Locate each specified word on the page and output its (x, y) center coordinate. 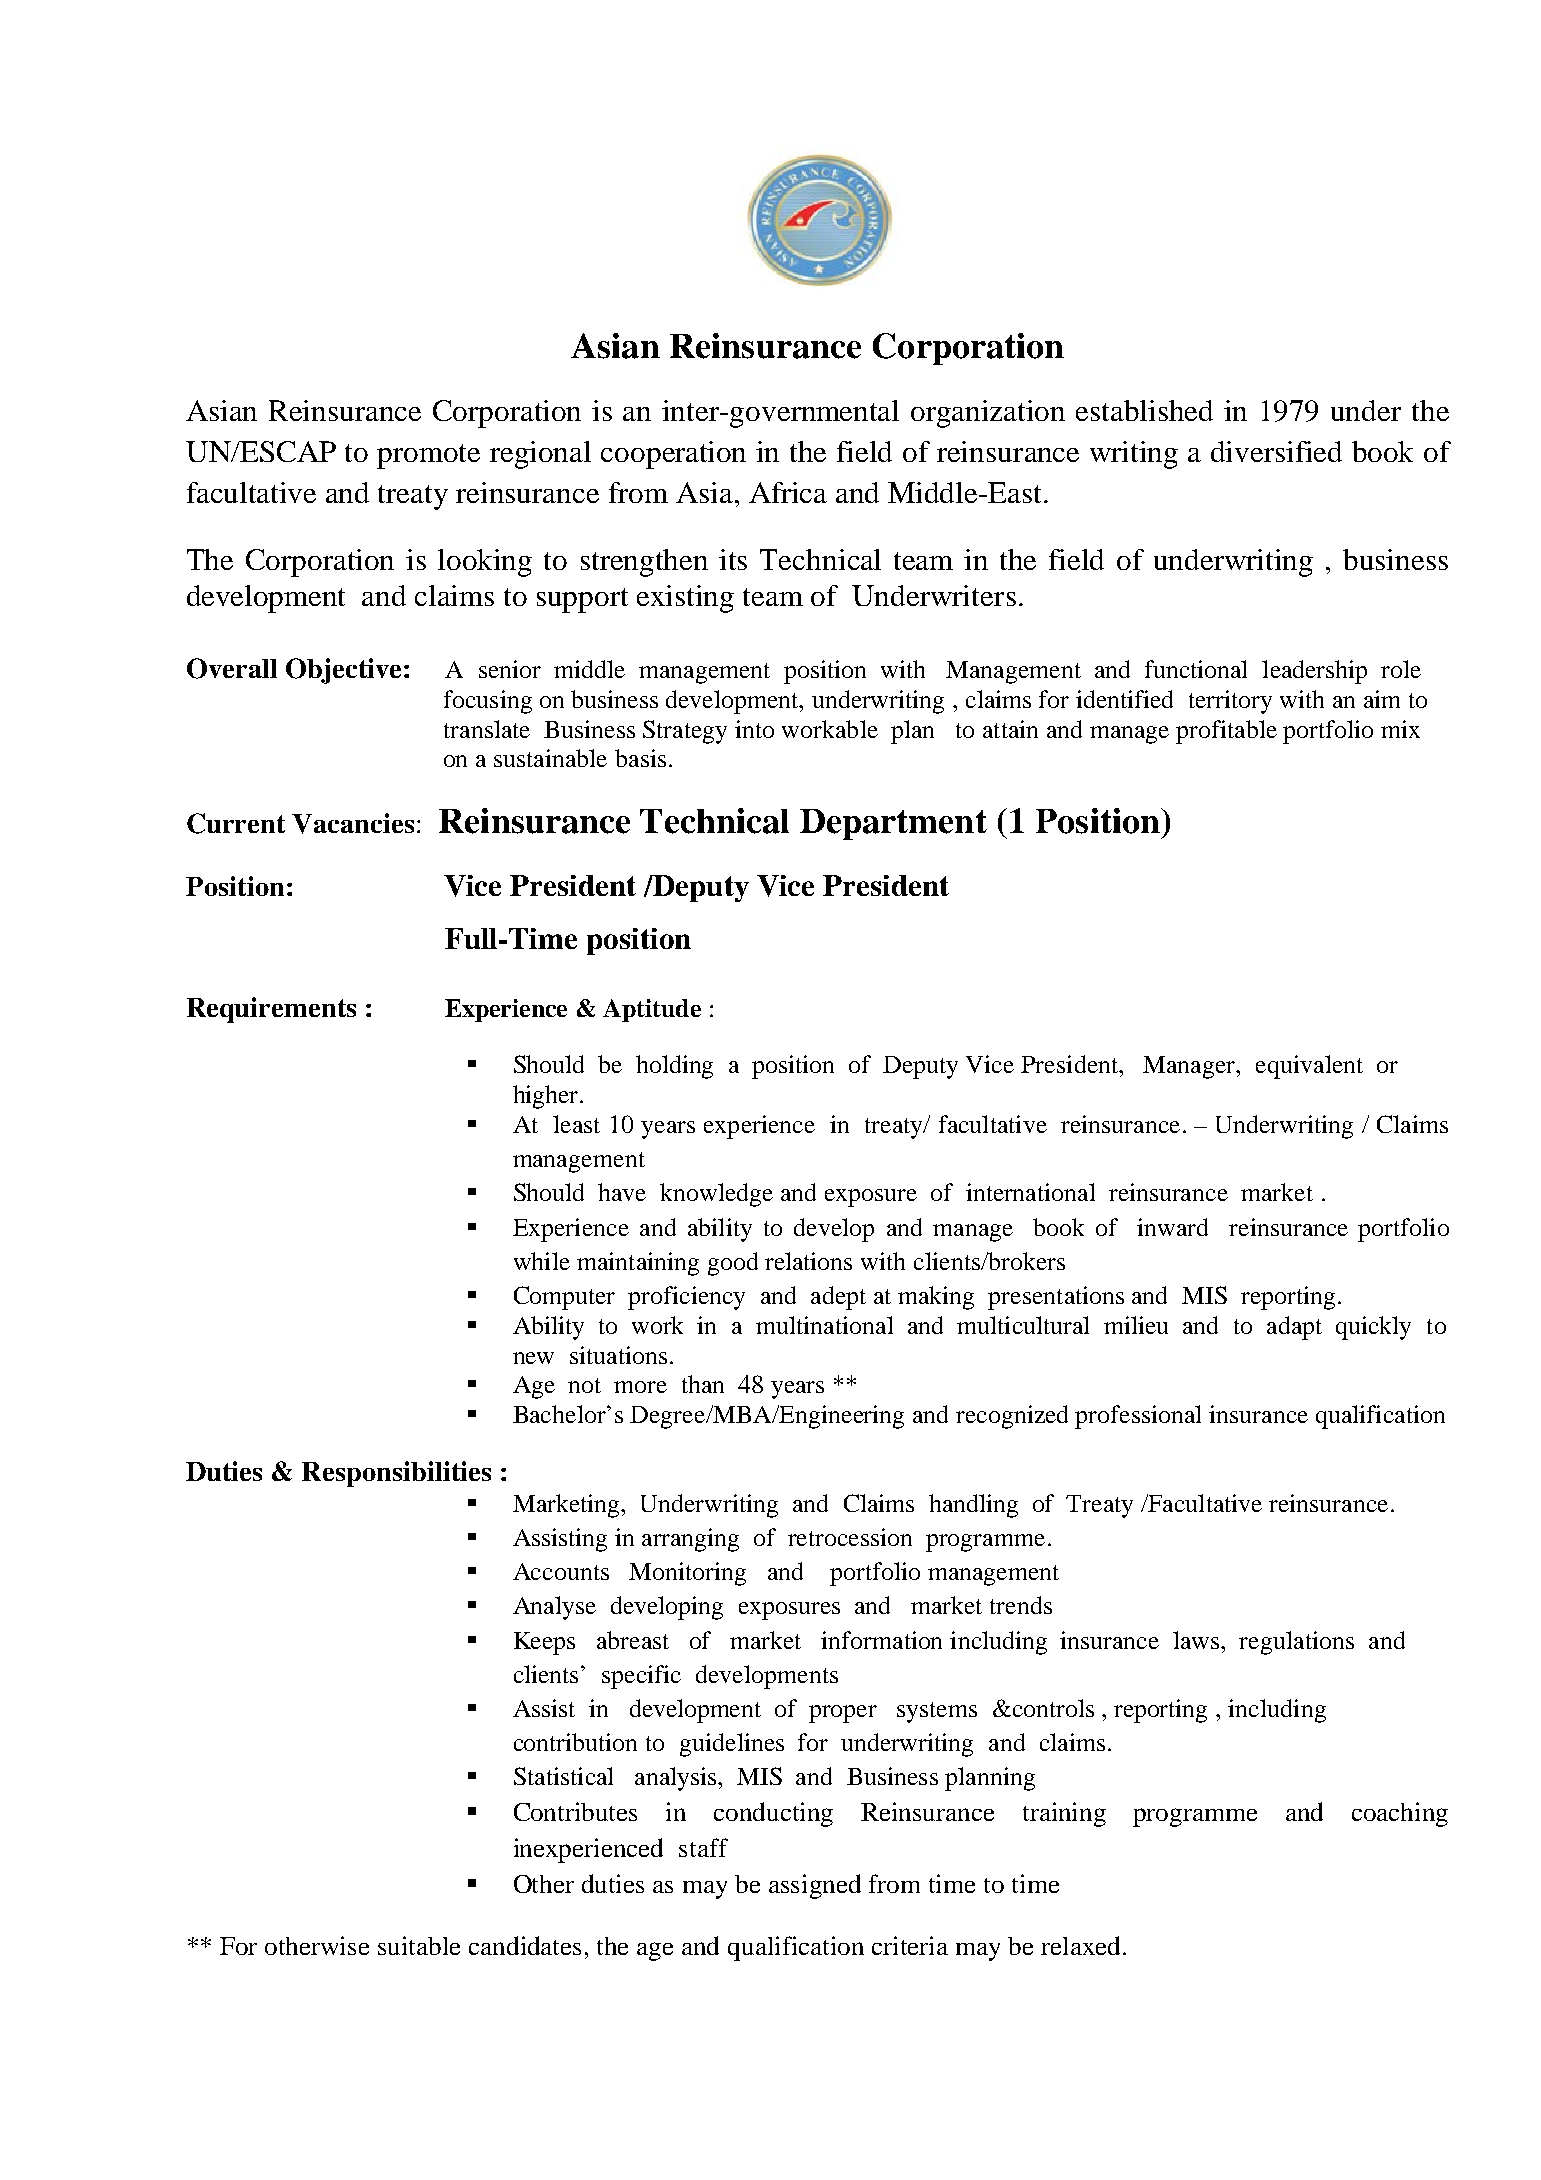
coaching (1400, 1814)
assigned (815, 1886)
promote (428, 456)
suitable (419, 1945)
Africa (788, 492)
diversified (1276, 451)
